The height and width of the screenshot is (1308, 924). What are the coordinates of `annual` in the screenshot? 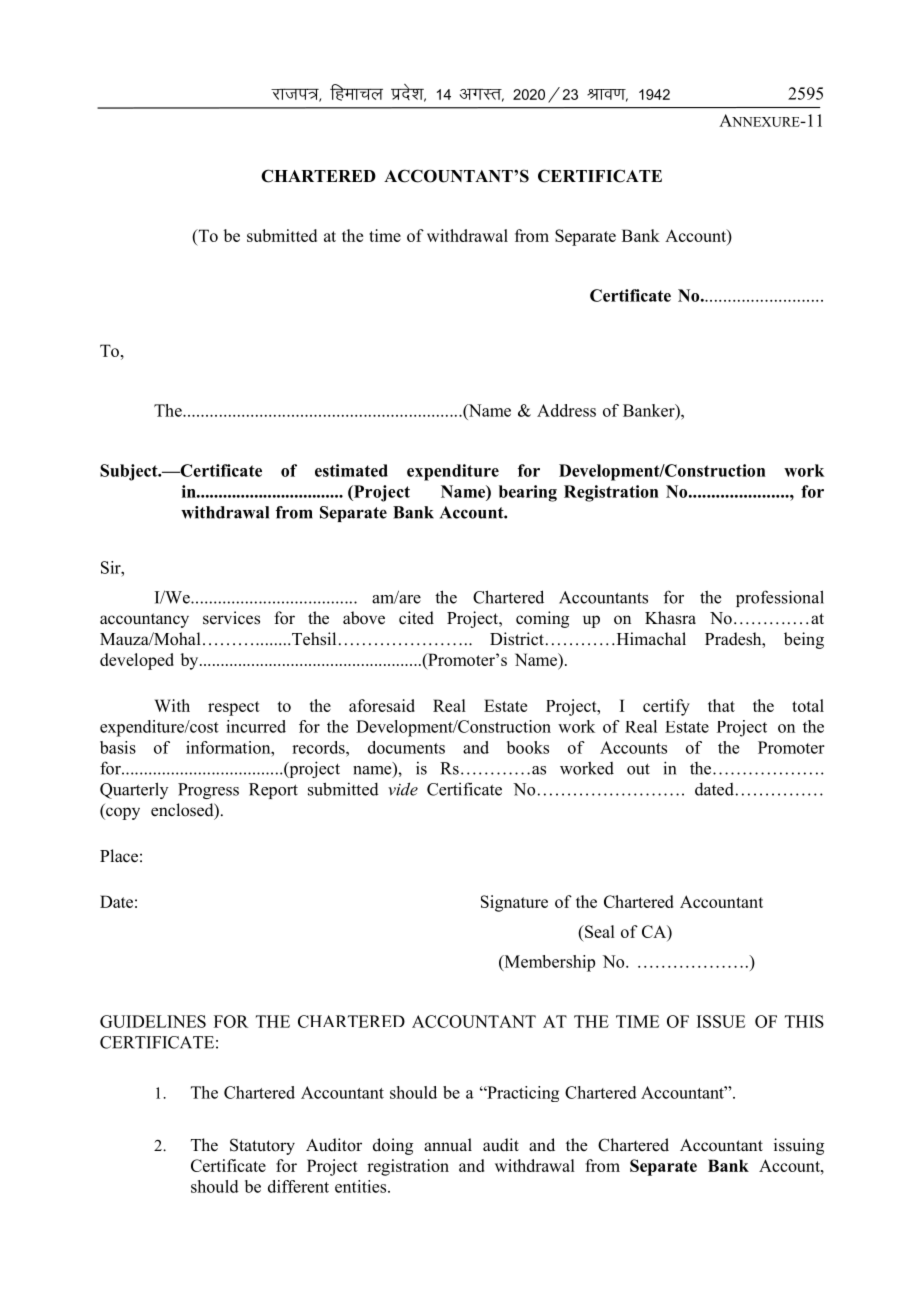 It's located at (448, 1145).
